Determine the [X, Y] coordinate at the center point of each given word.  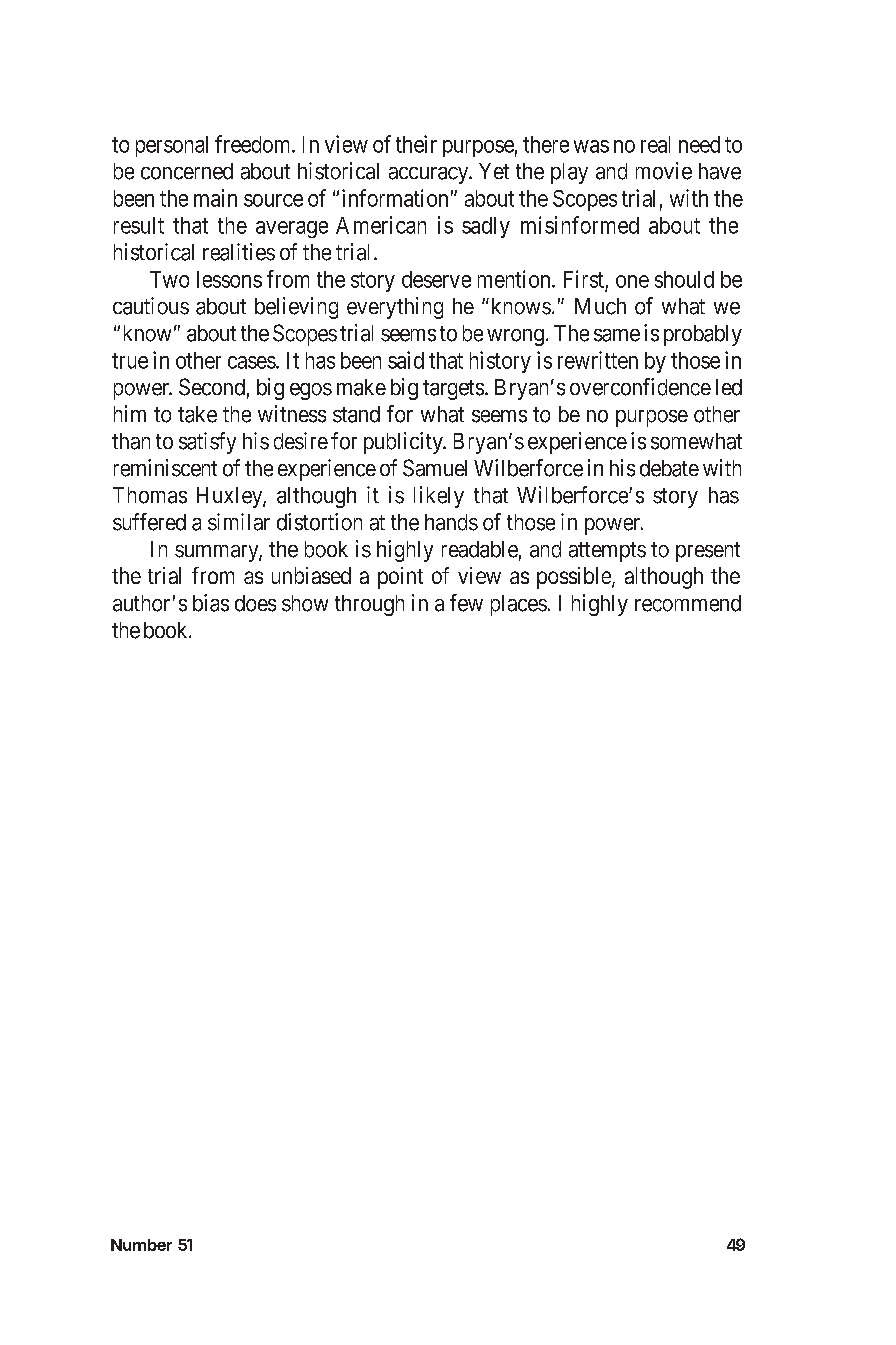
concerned [187, 171]
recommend [688, 603]
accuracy [430, 175]
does [255, 603]
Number [141, 1245]
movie [664, 171]
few [466, 603]
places [519, 605]
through [369, 605]
